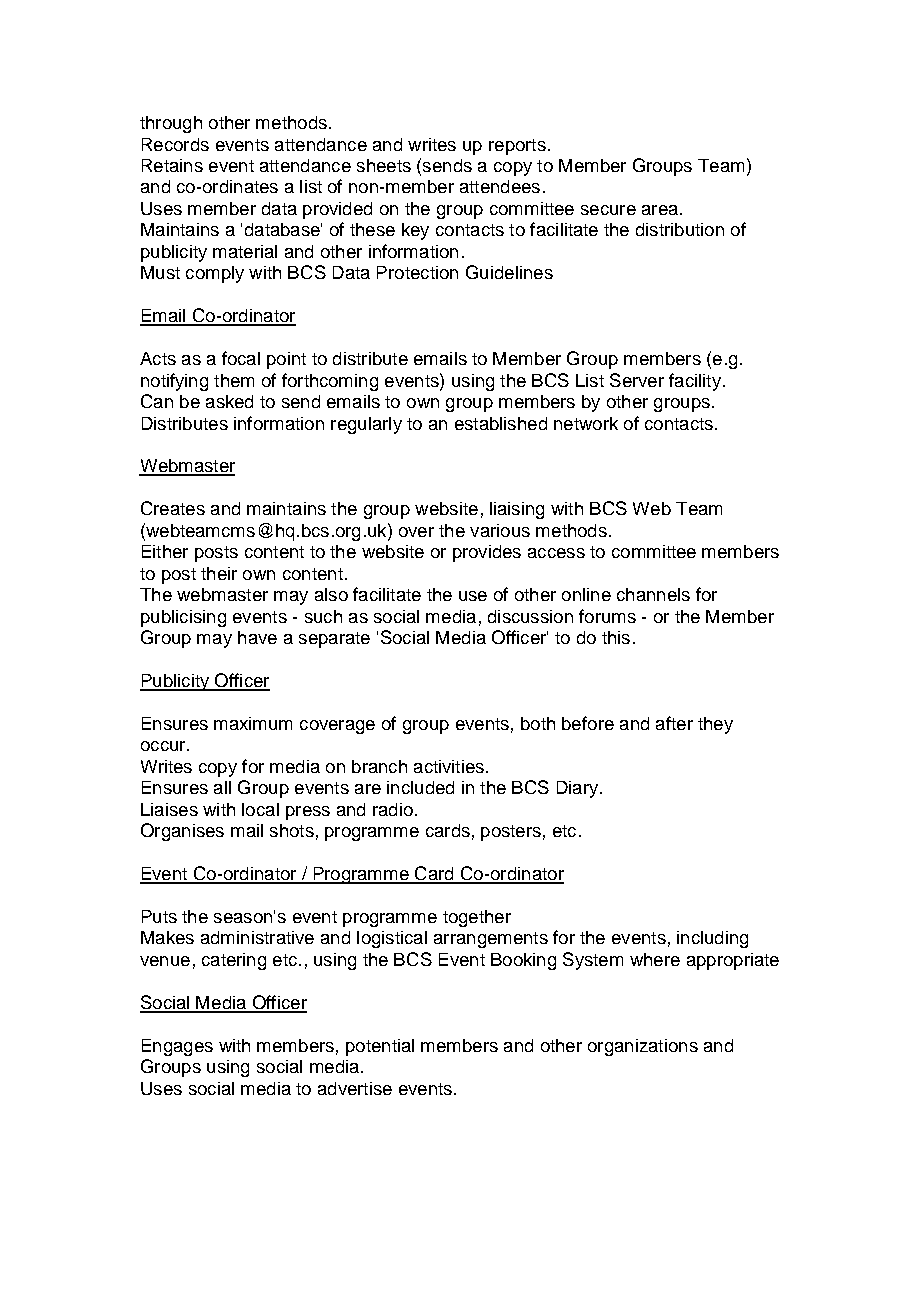 This image has height=1309, width=924. I want to click on channels, so click(653, 594).
